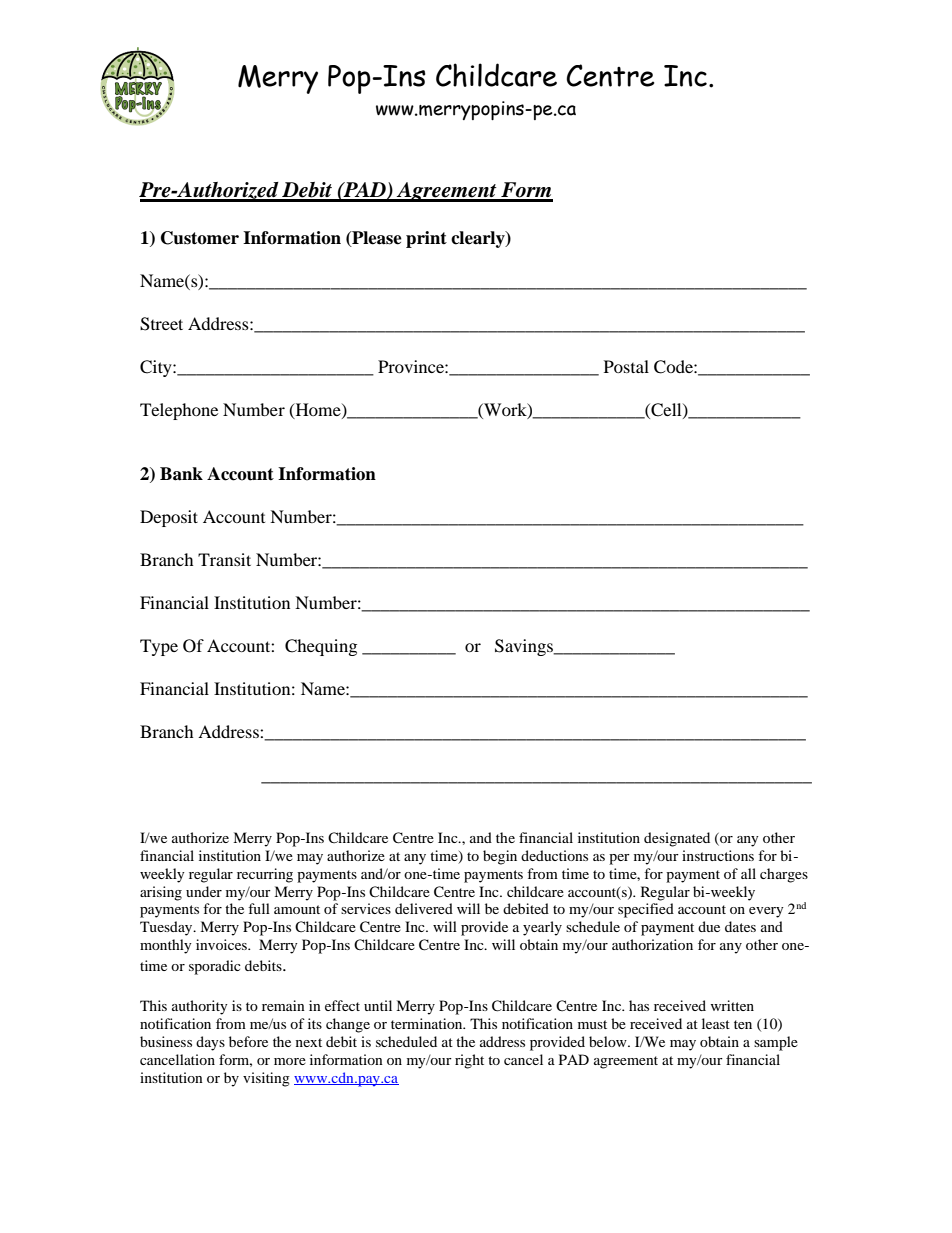  I want to click on Type, so click(159, 647).
